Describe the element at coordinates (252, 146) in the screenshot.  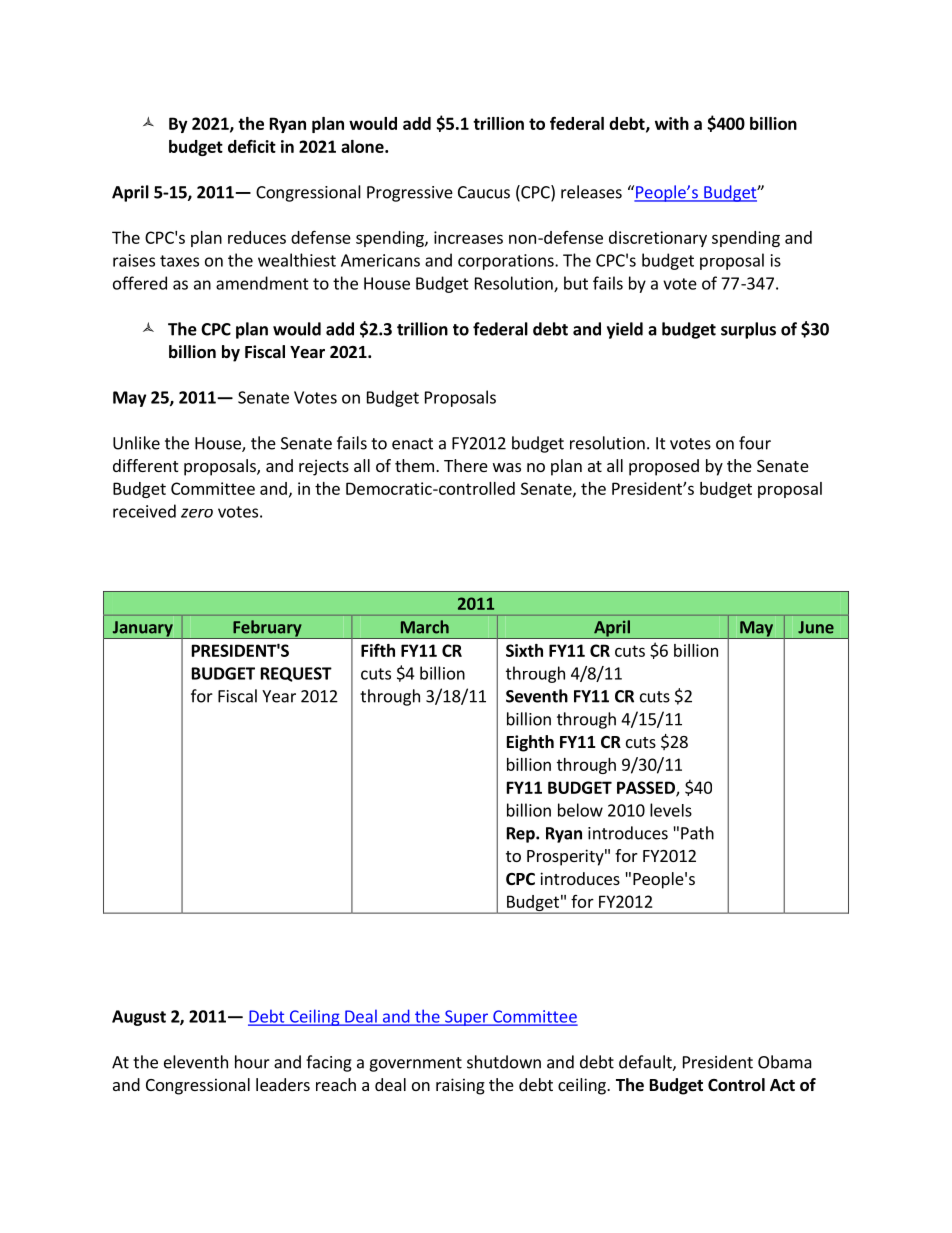
I see `deficit` at that location.
